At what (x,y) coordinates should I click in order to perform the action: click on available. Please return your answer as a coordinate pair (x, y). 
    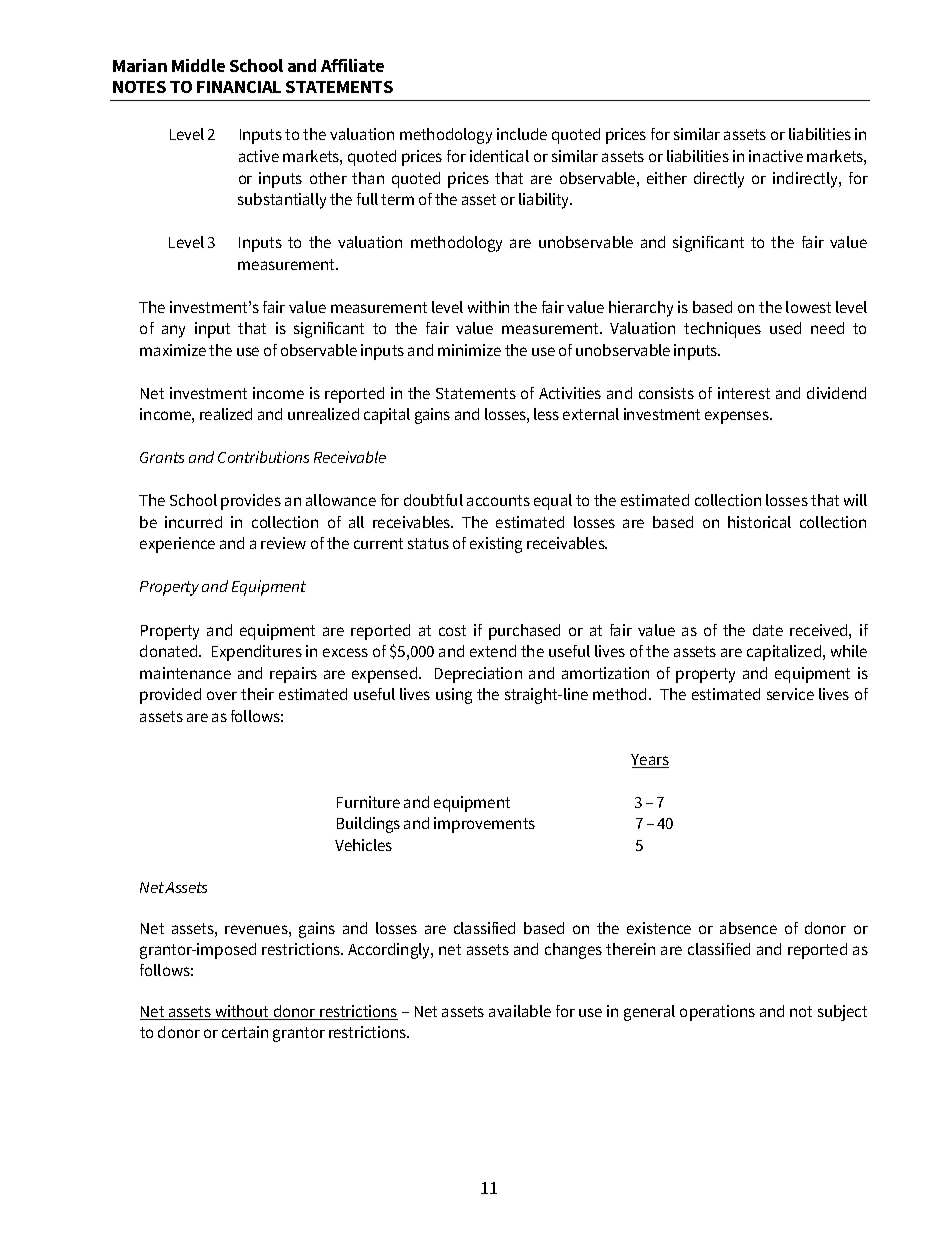
    Looking at the image, I should click on (520, 1011).
